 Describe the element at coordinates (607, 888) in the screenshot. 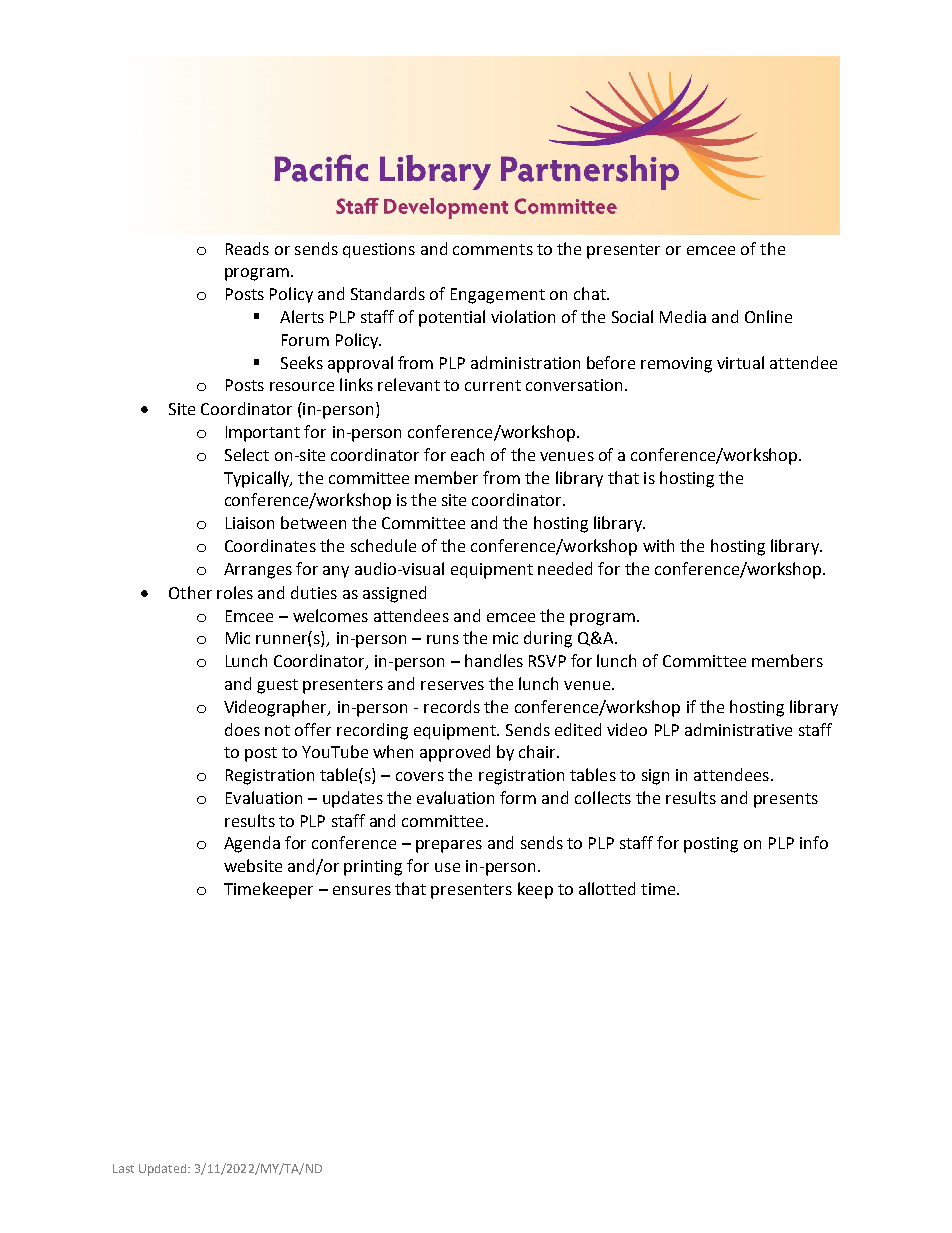

I see `allotted` at that location.
